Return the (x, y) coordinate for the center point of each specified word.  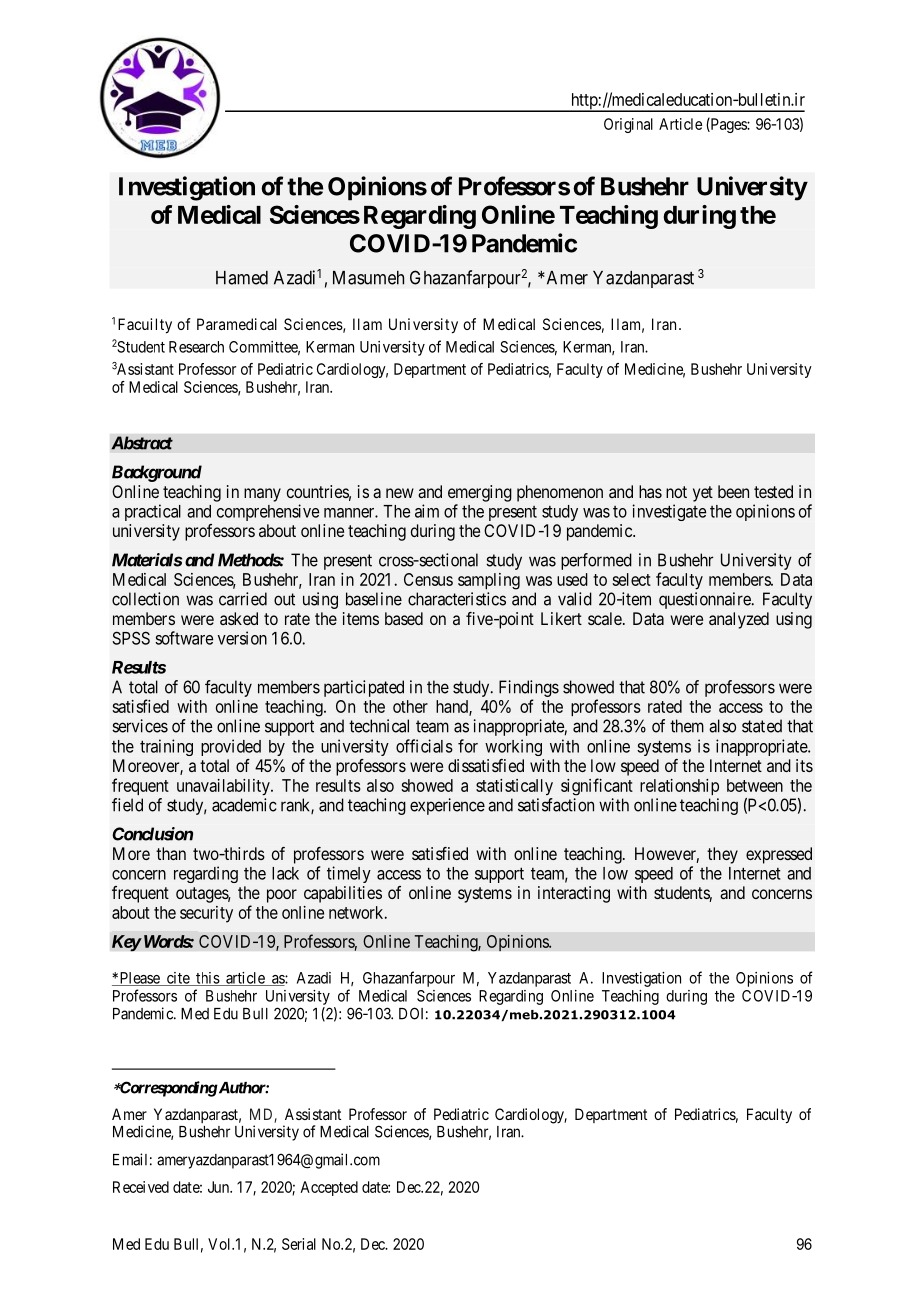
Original (628, 125)
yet (703, 494)
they (722, 855)
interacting (574, 894)
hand (453, 707)
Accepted (329, 1188)
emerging (480, 493)
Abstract (142, 443)
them (687, 726)
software (184, 638)
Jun (219, 1187)
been (733, 491)
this (207, 979)
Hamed (242, 278)
